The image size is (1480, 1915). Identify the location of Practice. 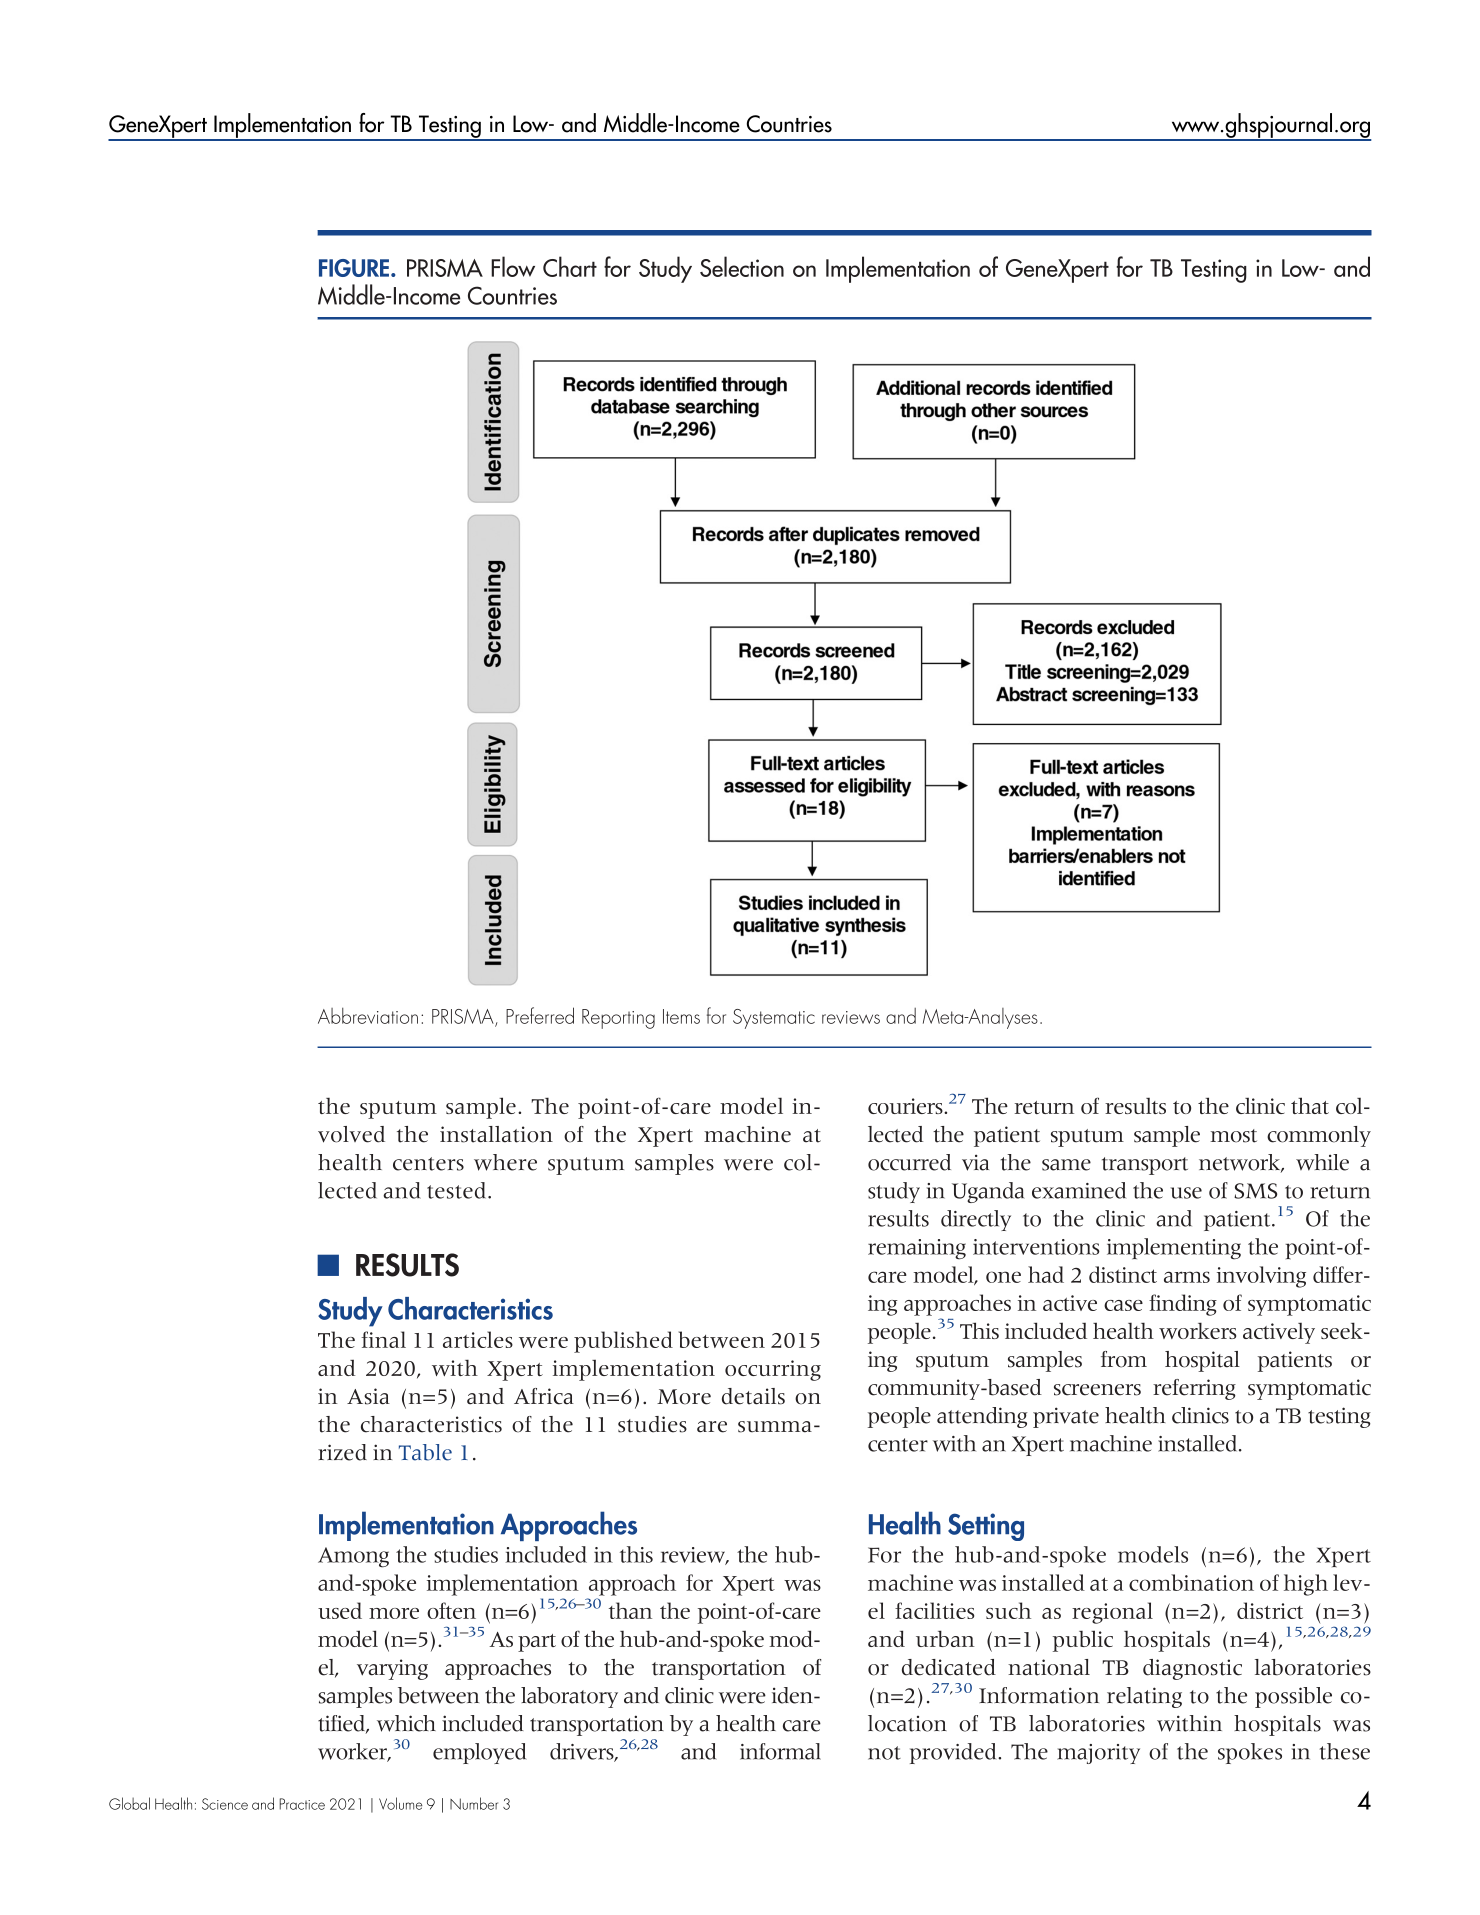
(302, 1804).
